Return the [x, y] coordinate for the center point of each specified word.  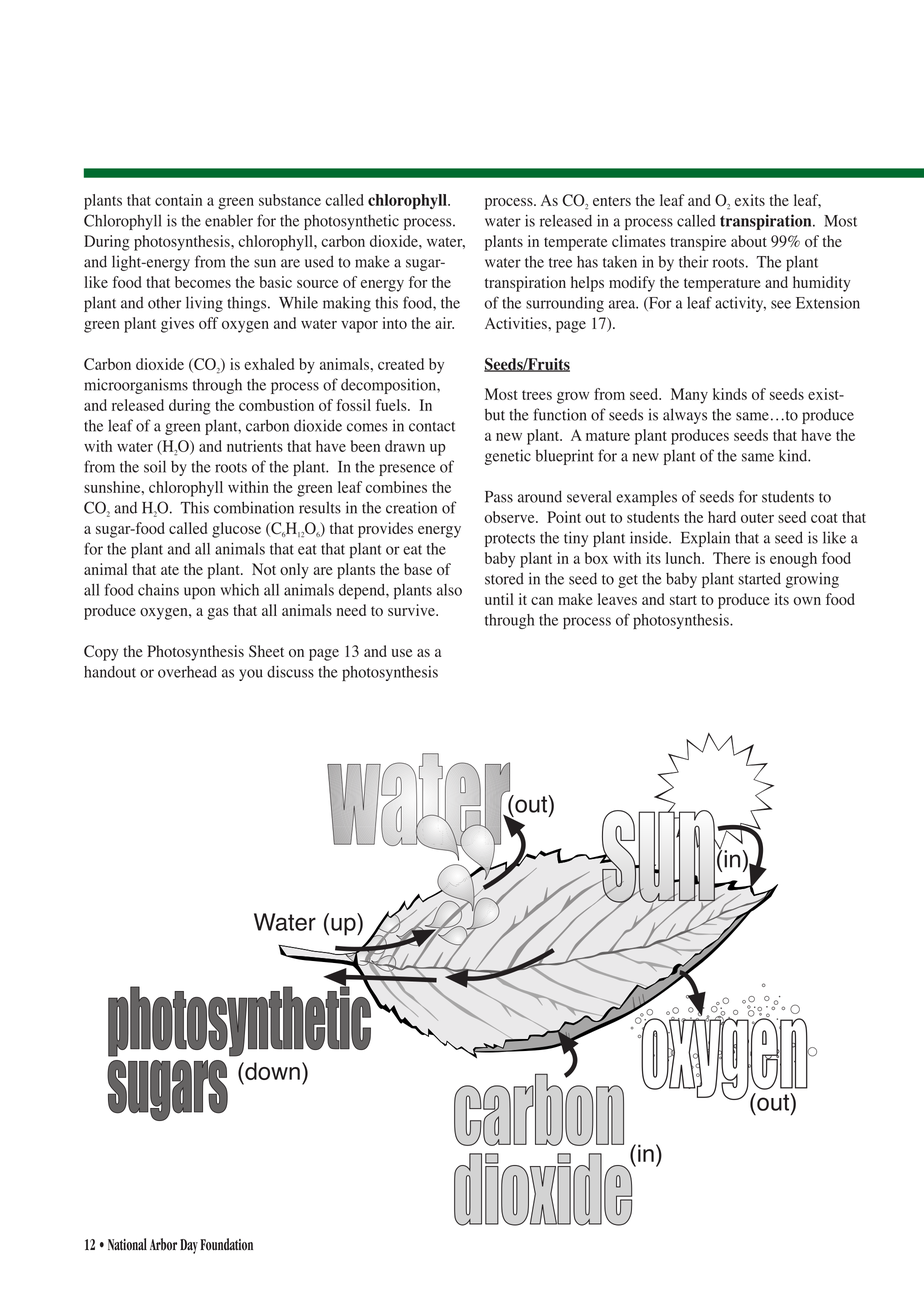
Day [189, 1246]
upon [199, 593]
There [732, 558]
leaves [617, 599]
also [449, 590]
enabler [229, 220]
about [749, 241]
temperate [576, 244]
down [271, 1071]
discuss [290, 672]
